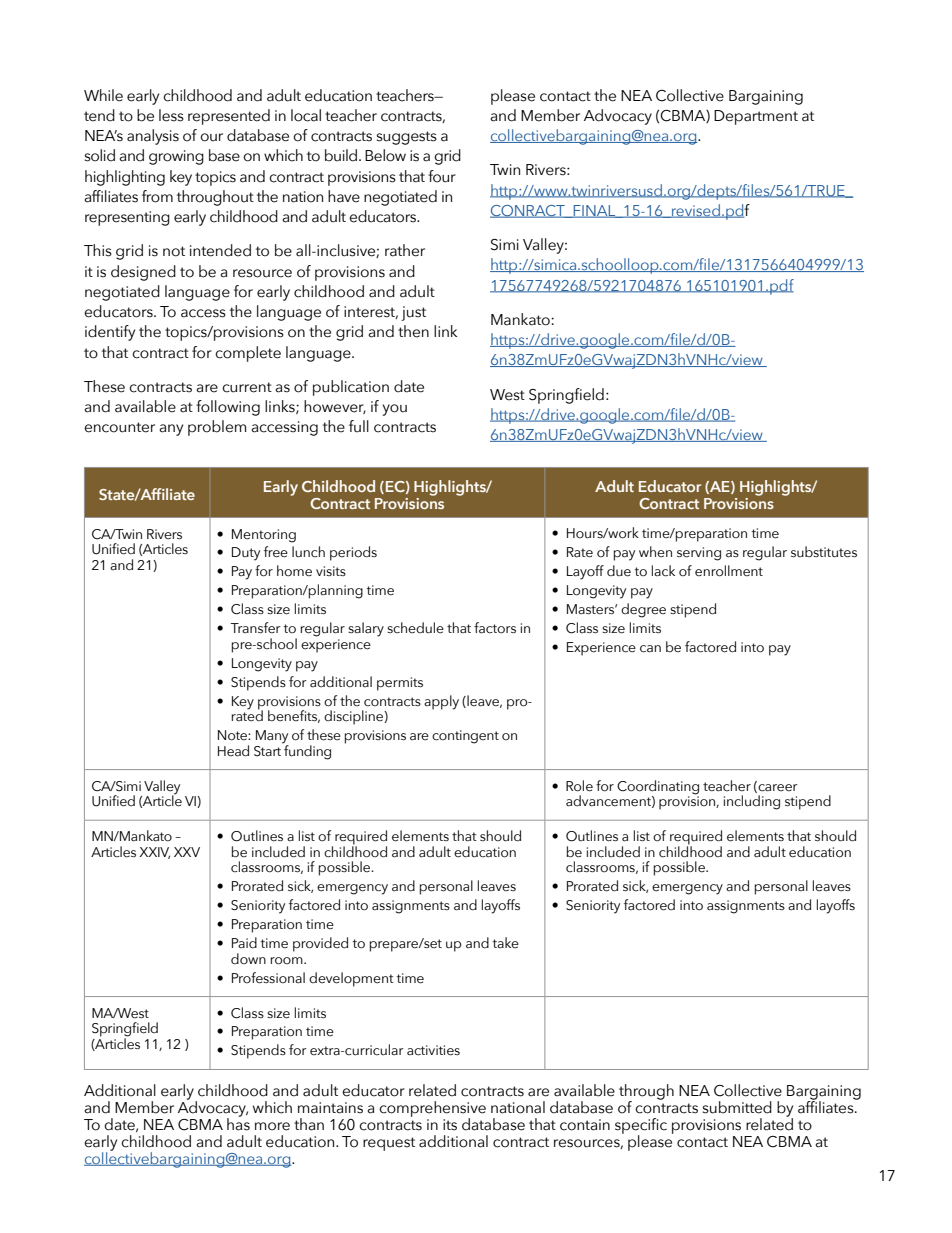 Image resolution: width=952 pixels, height=1233 pixels. What do you see at coordinates (465, 737) in the screenshot?
I see `contingent` at bounding box center [465, 737].
